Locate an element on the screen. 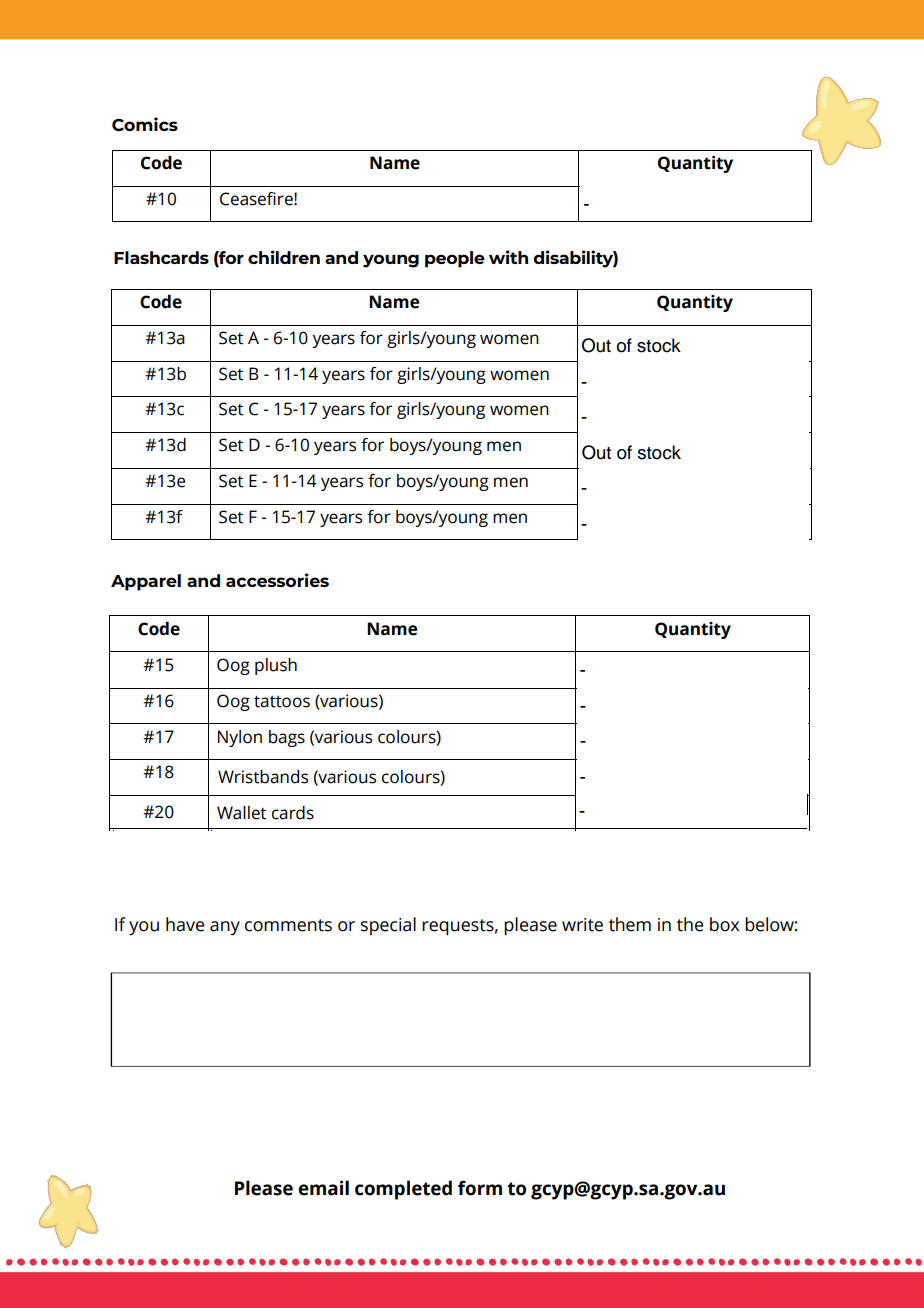  children is located at coordinates (284, 257).
